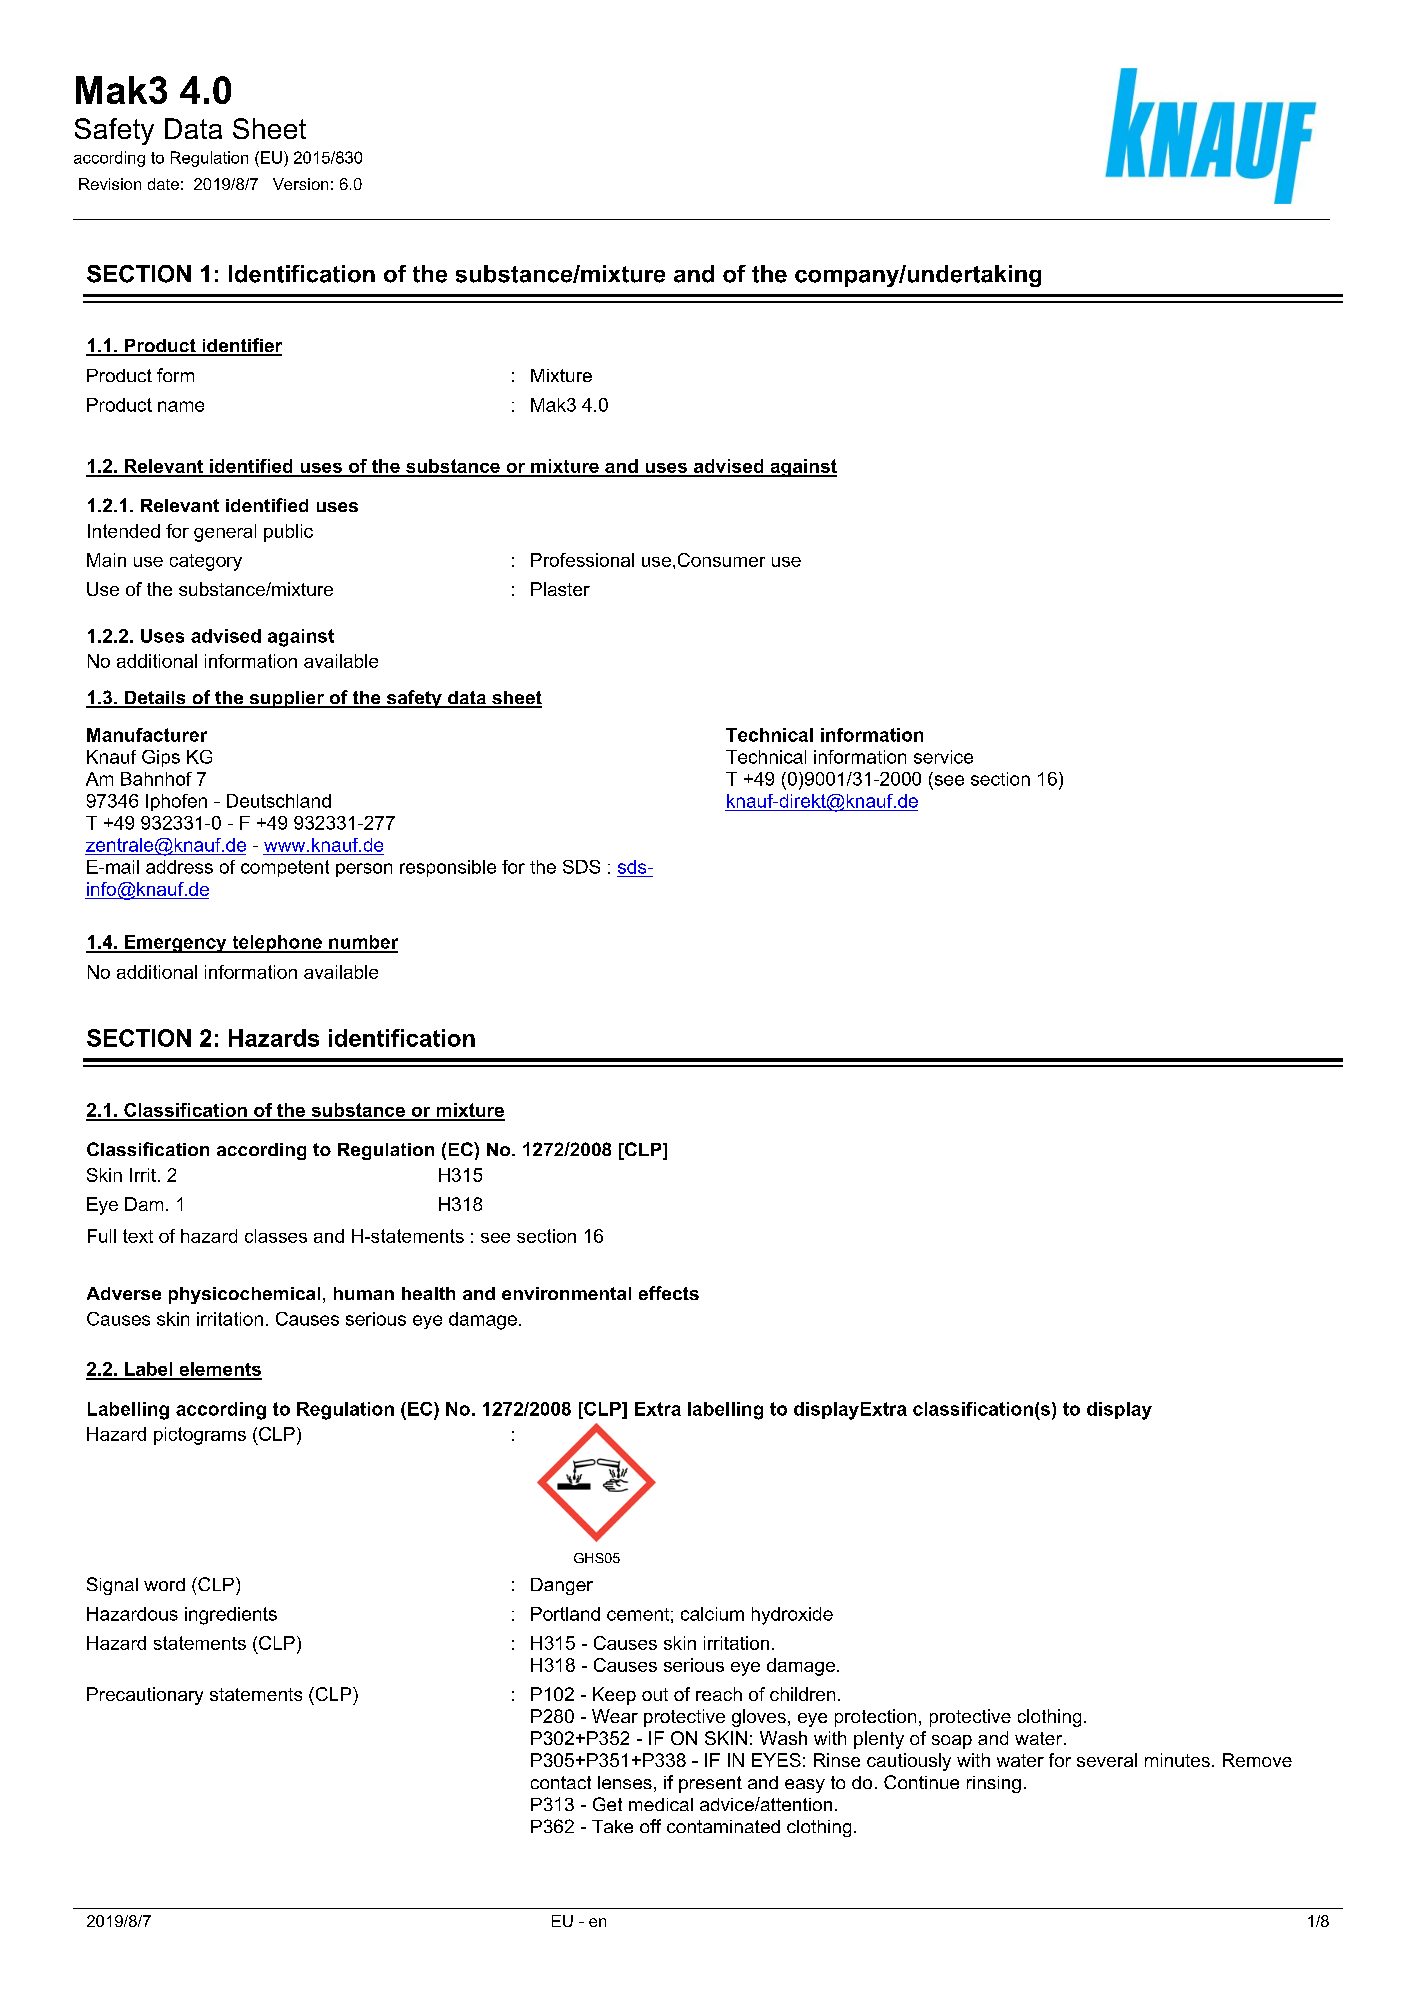 The width and height of the screenshot is (1426, 2016). Describe the element at coordinates (1107, 1760) in the screenshot. I see `several` at that location.
